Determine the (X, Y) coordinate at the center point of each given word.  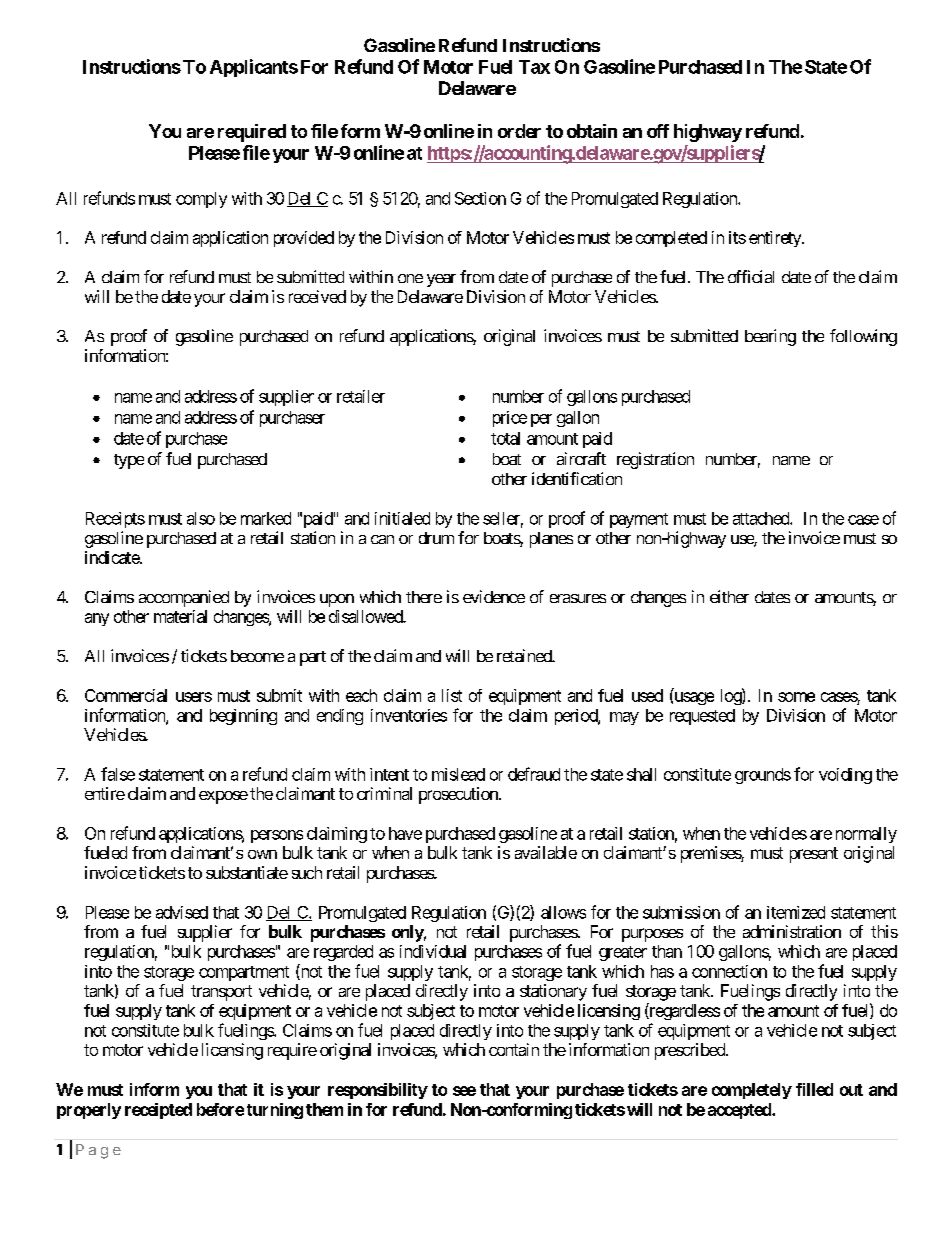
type (129, 461)
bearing (770, 337)
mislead (458, 774)
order (519, 131)
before (220, 1109)
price (510, 419)
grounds (763, 776)
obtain (592, 131)
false (118, 774)
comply (201, 200)
